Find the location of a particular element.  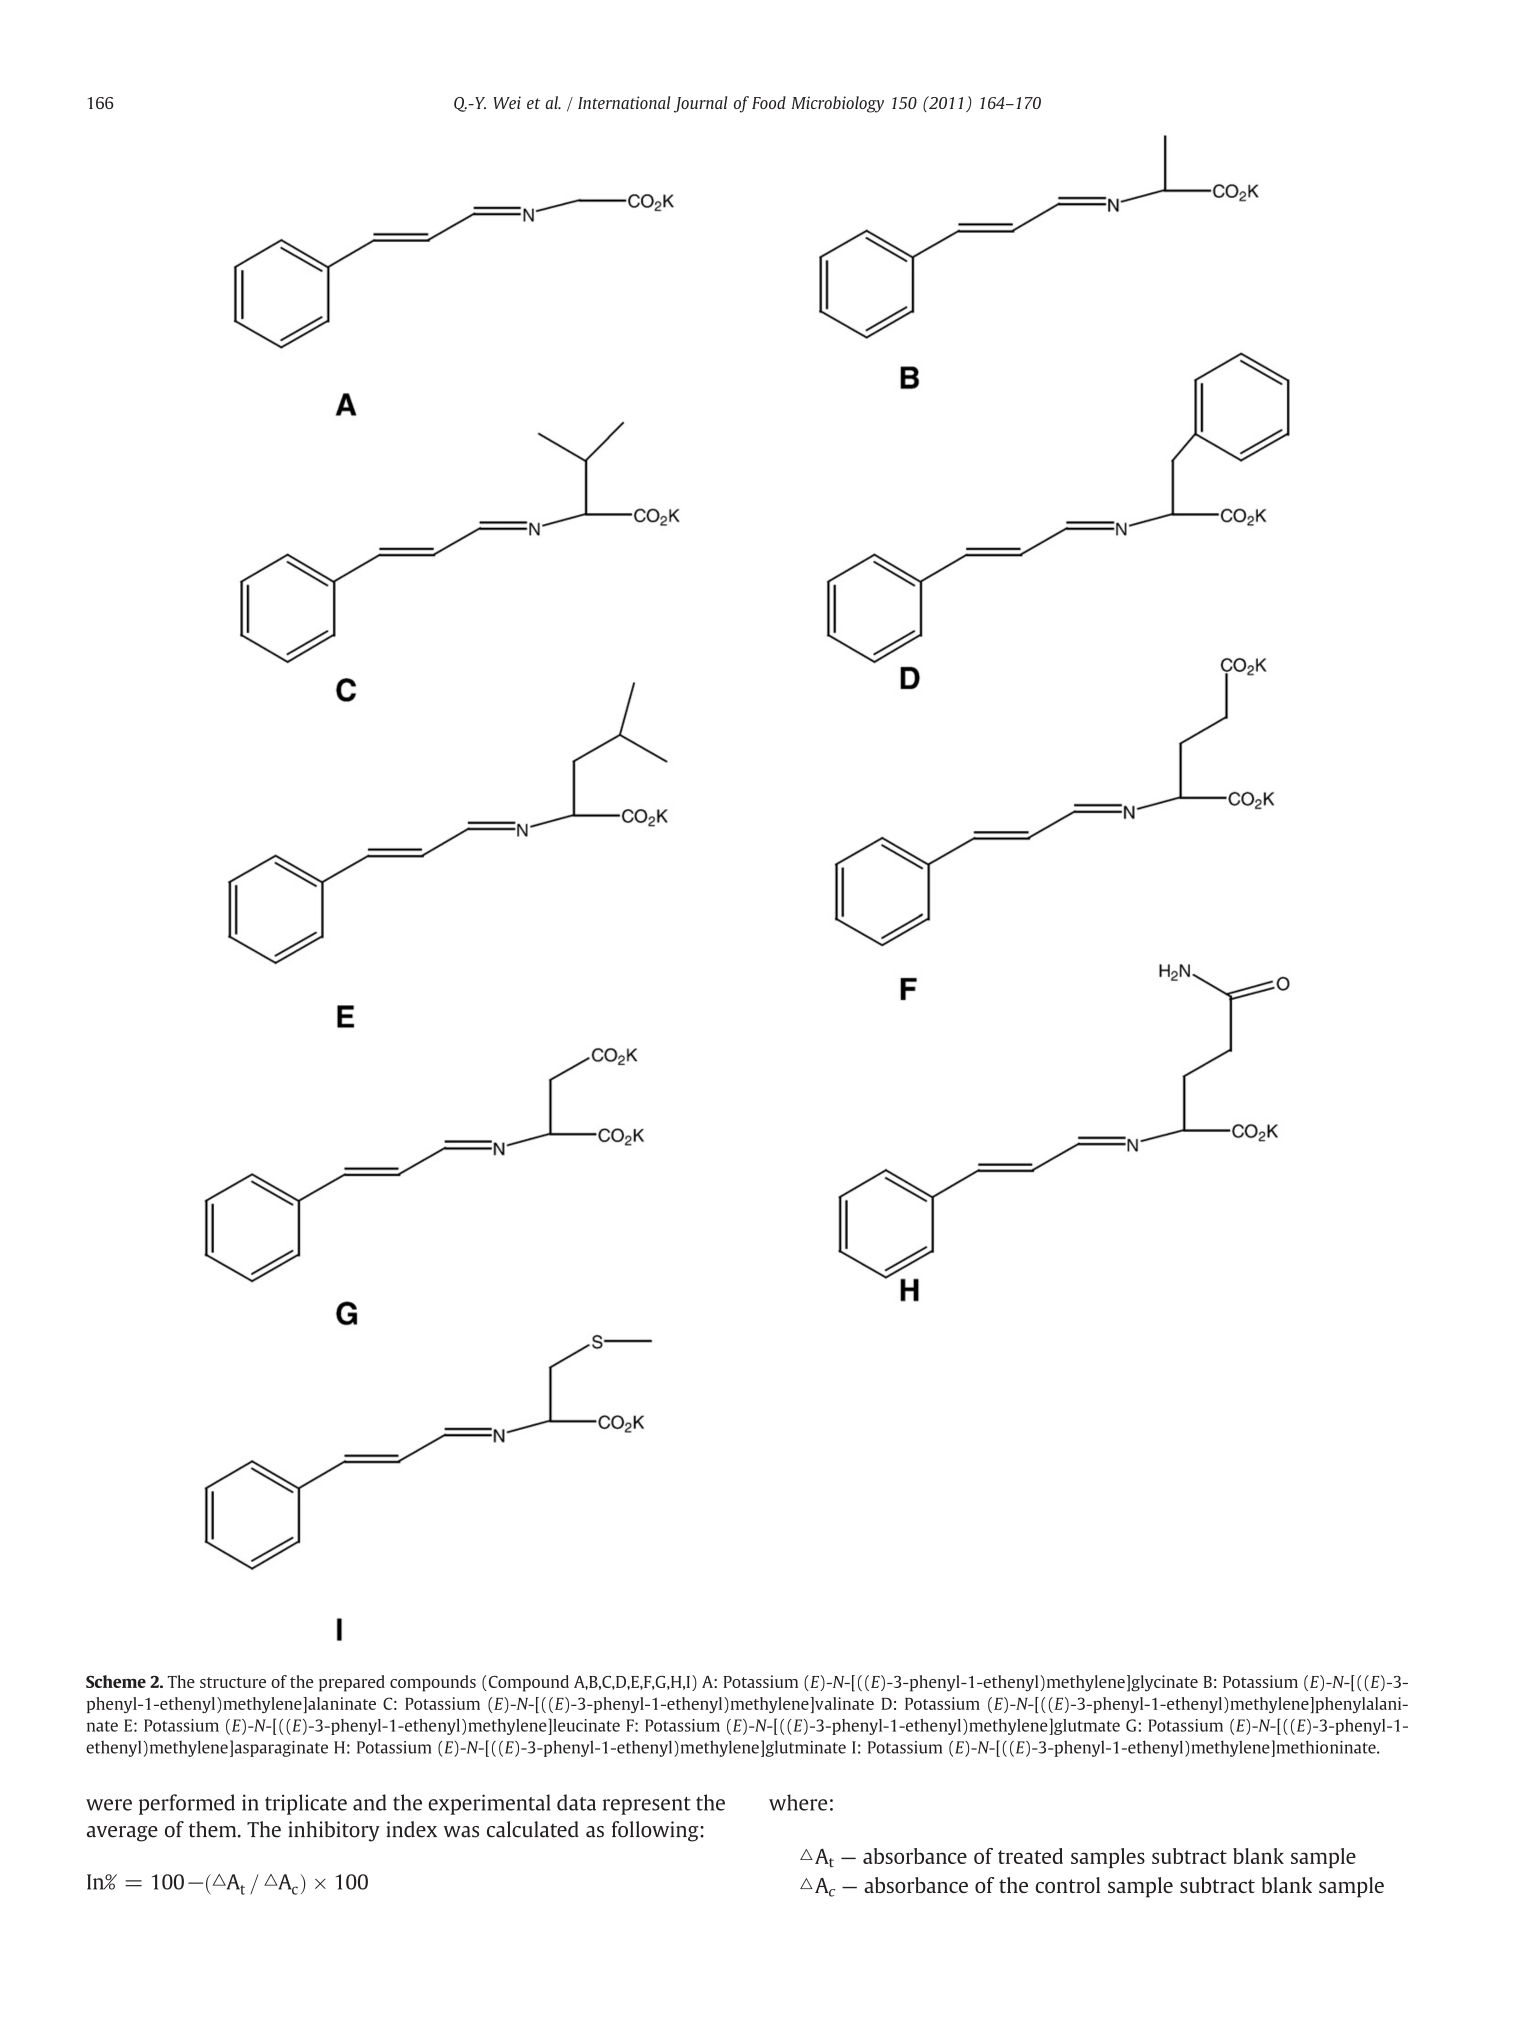

treated is located at coordinates (1030, 1856).
